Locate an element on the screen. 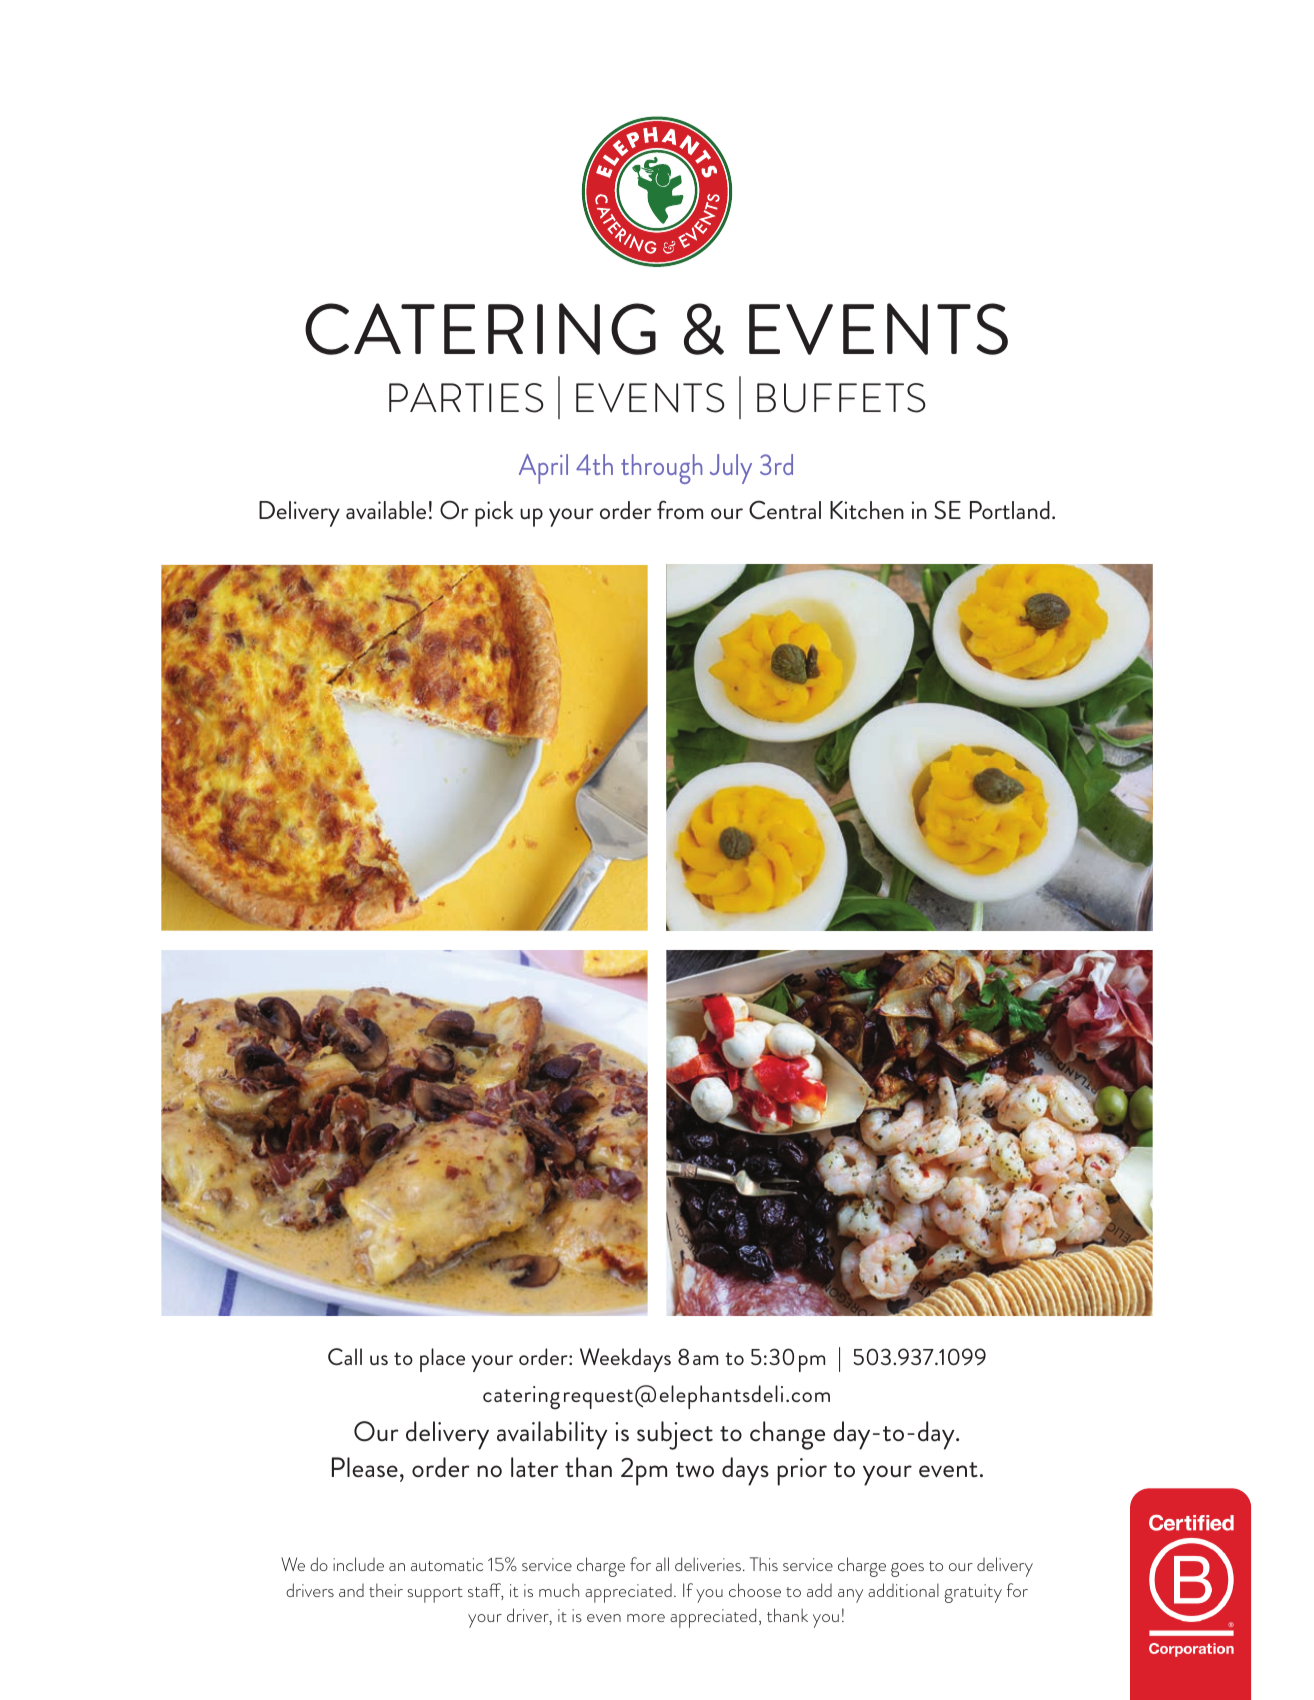 The image size is (1314, 1700). BUFFETS is located at coordinates (841, 398).
